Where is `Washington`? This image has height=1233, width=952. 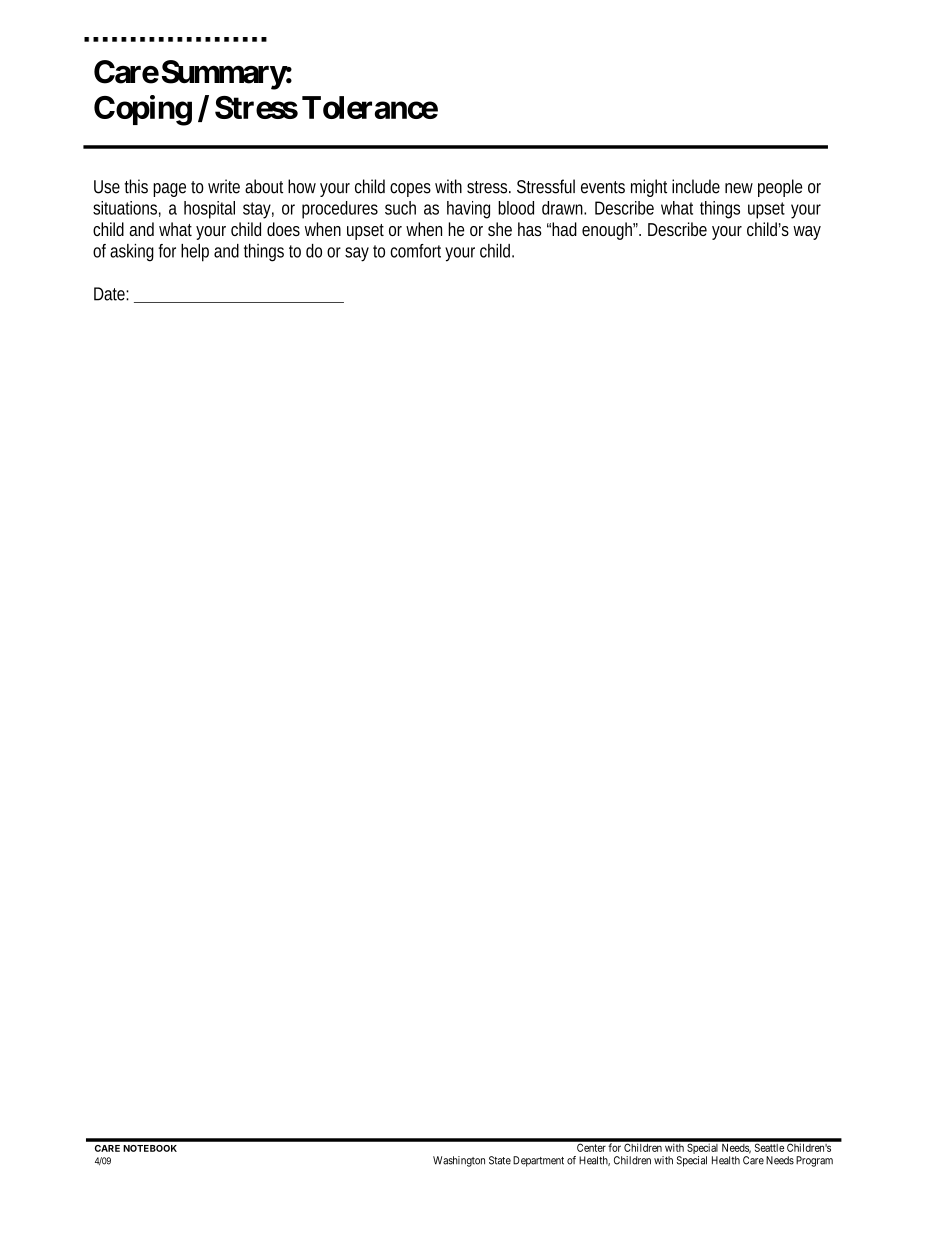 Washington is located at coordinates (459, 1161).
